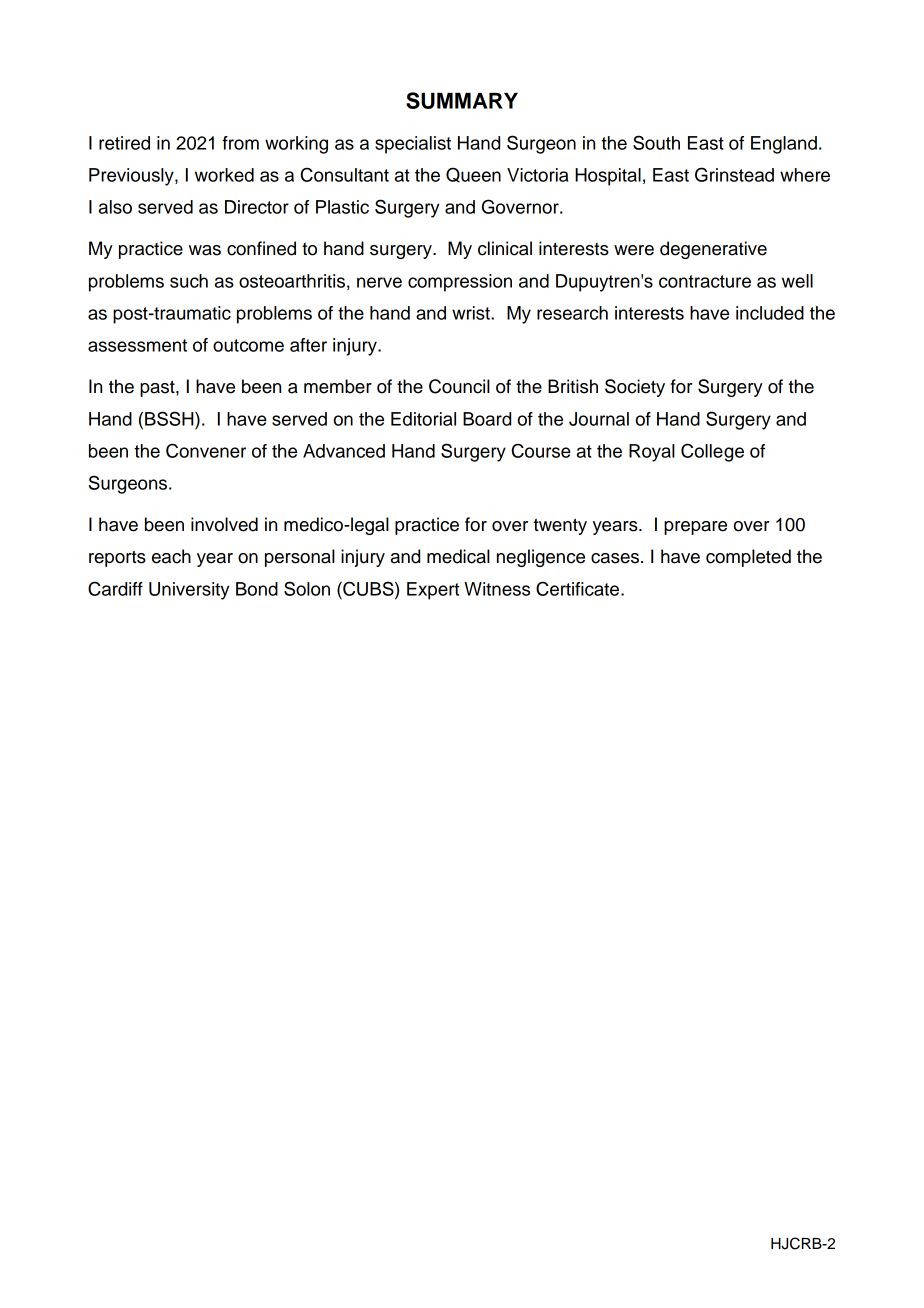 The width and height of the screenshot is (924, 1308). Describe the element at coordinates (344, 451) in the screenshot. I see `Advanced` at that location.
